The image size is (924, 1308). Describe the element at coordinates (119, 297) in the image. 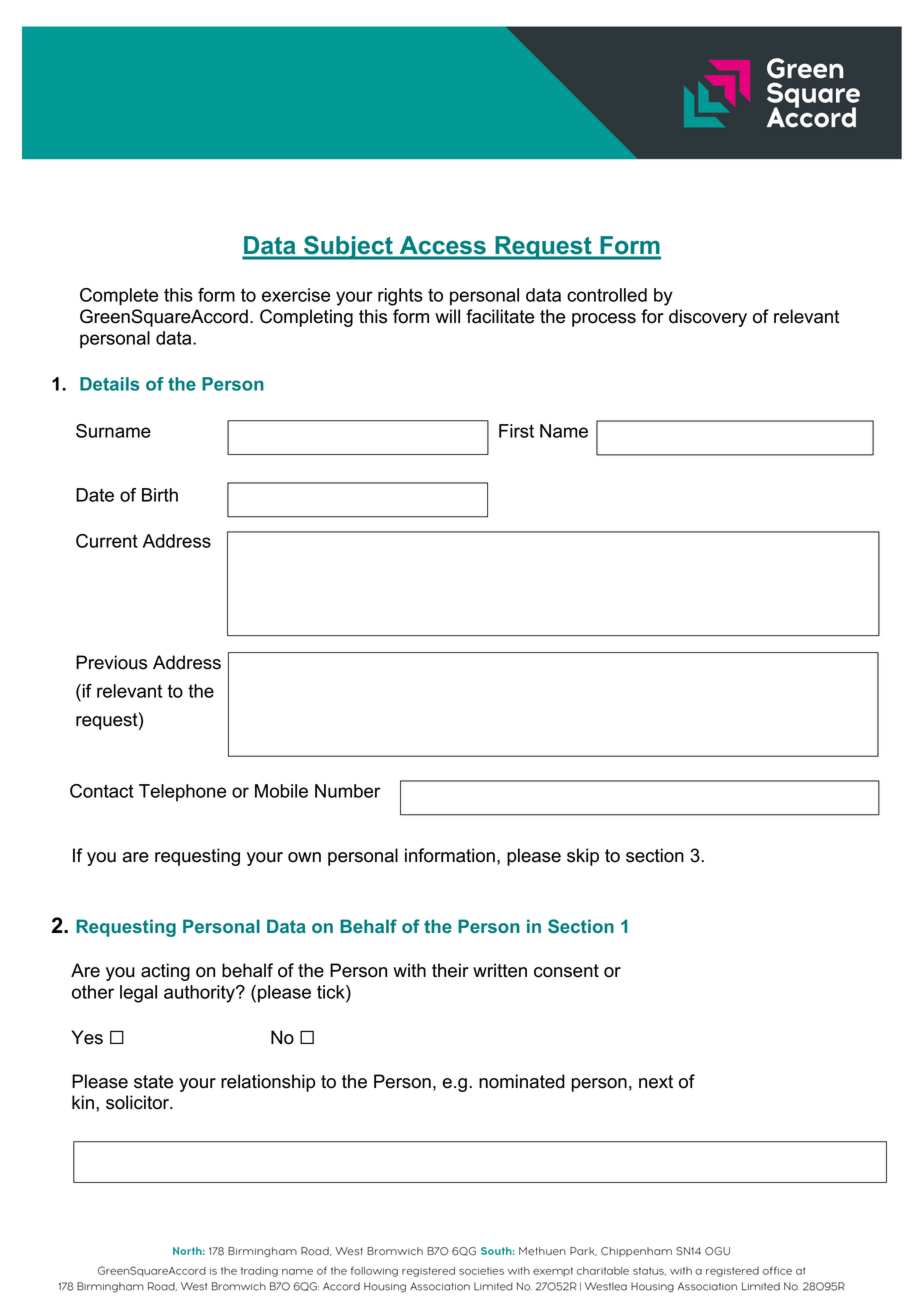

I see `Complete` at that location.
